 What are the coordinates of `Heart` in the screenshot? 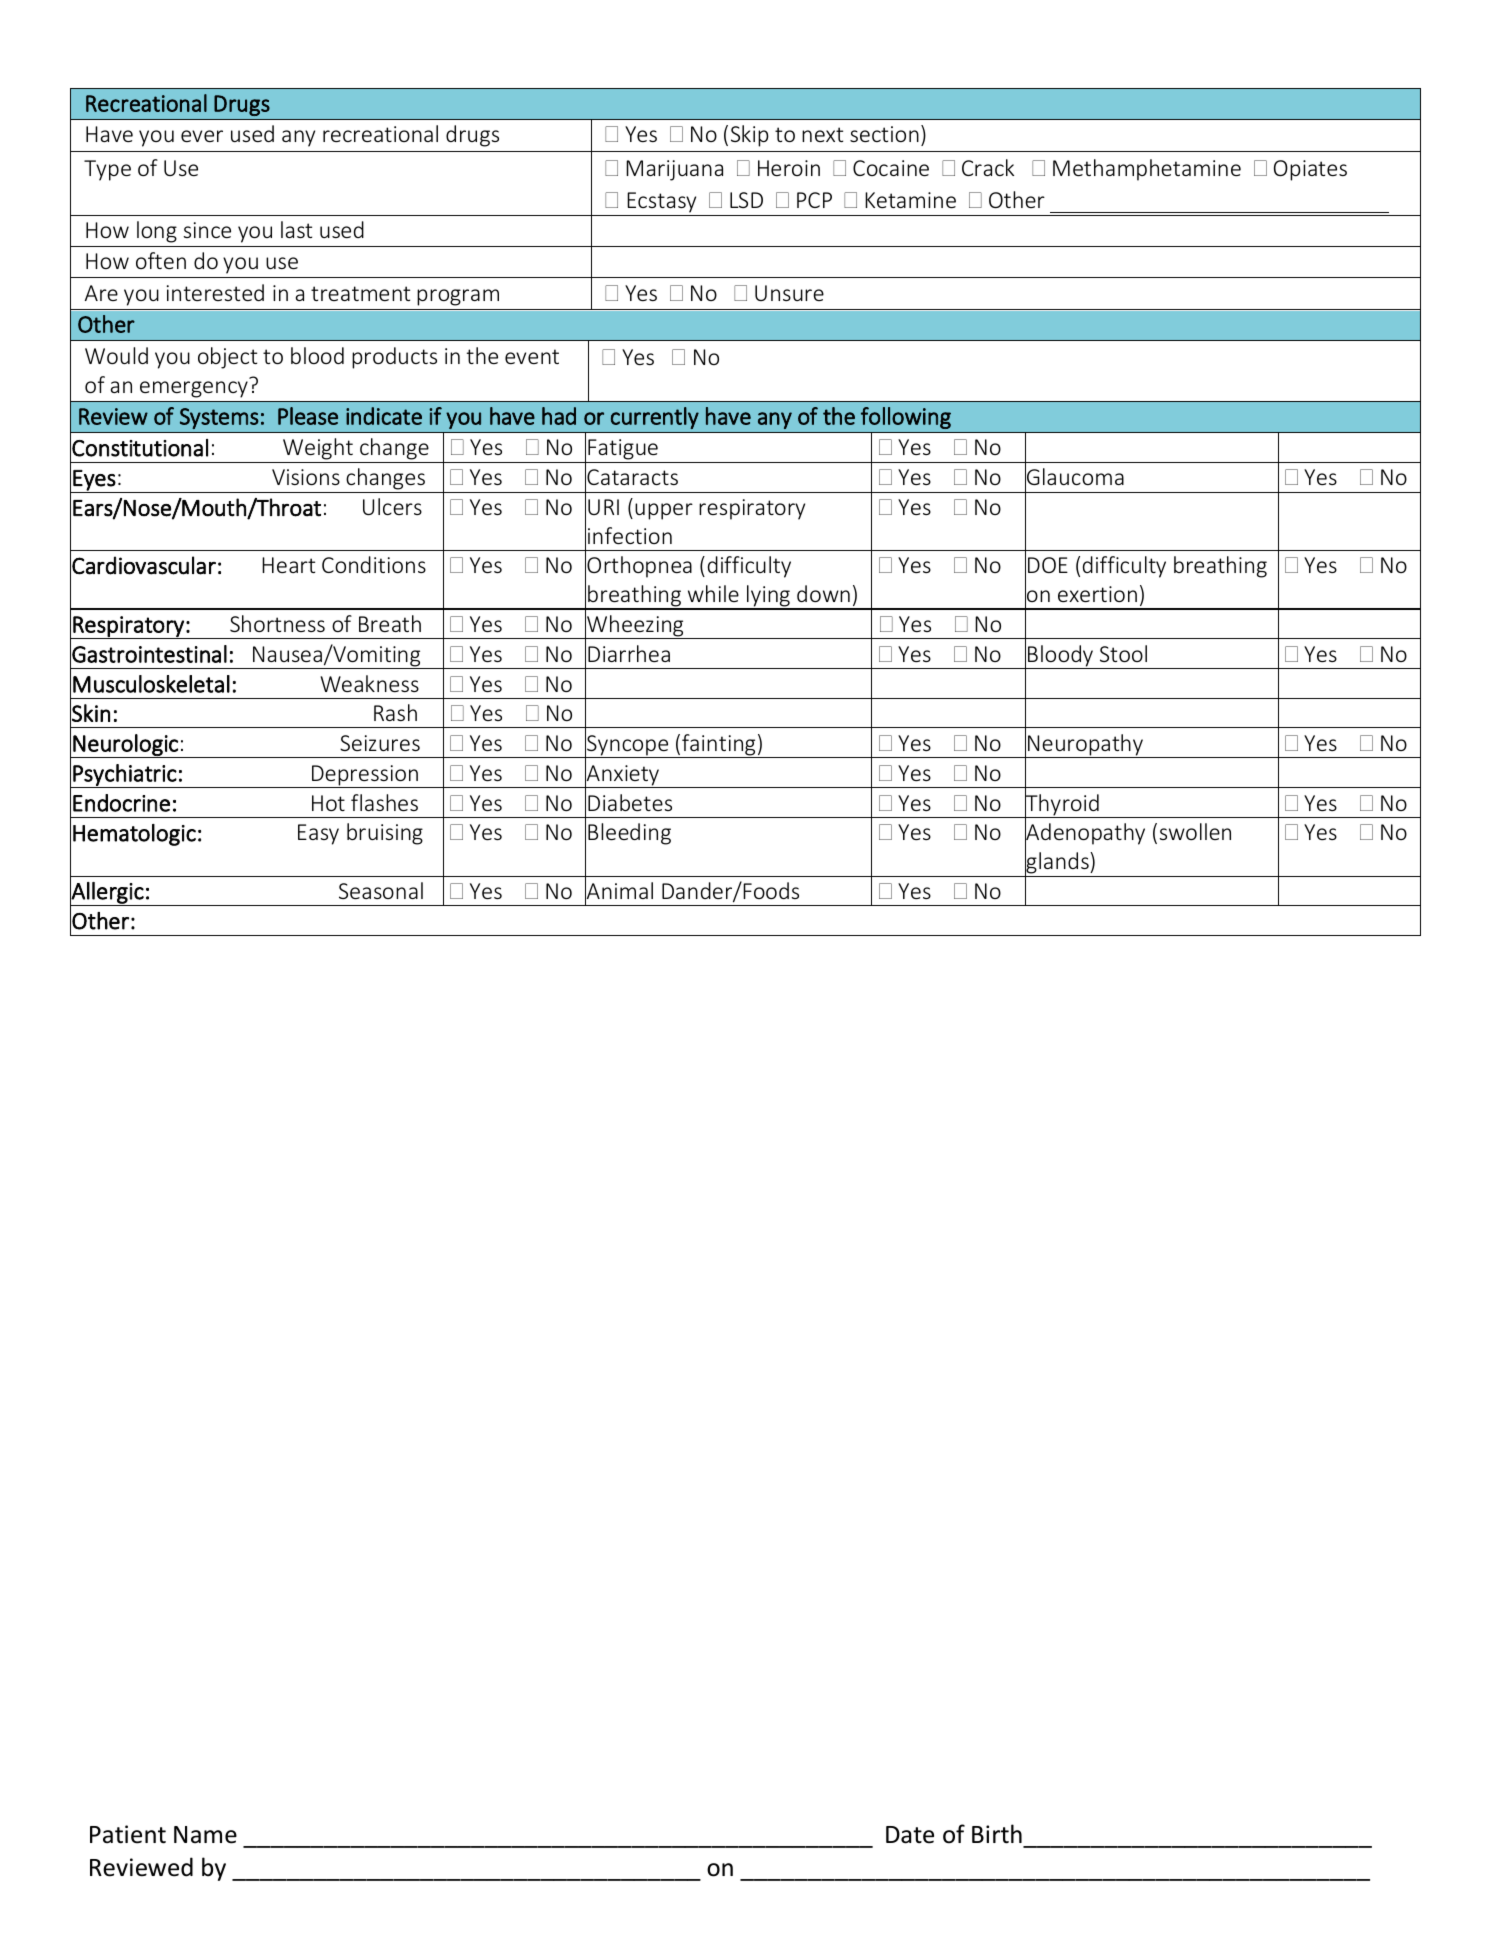 It's located at (288, 565).
